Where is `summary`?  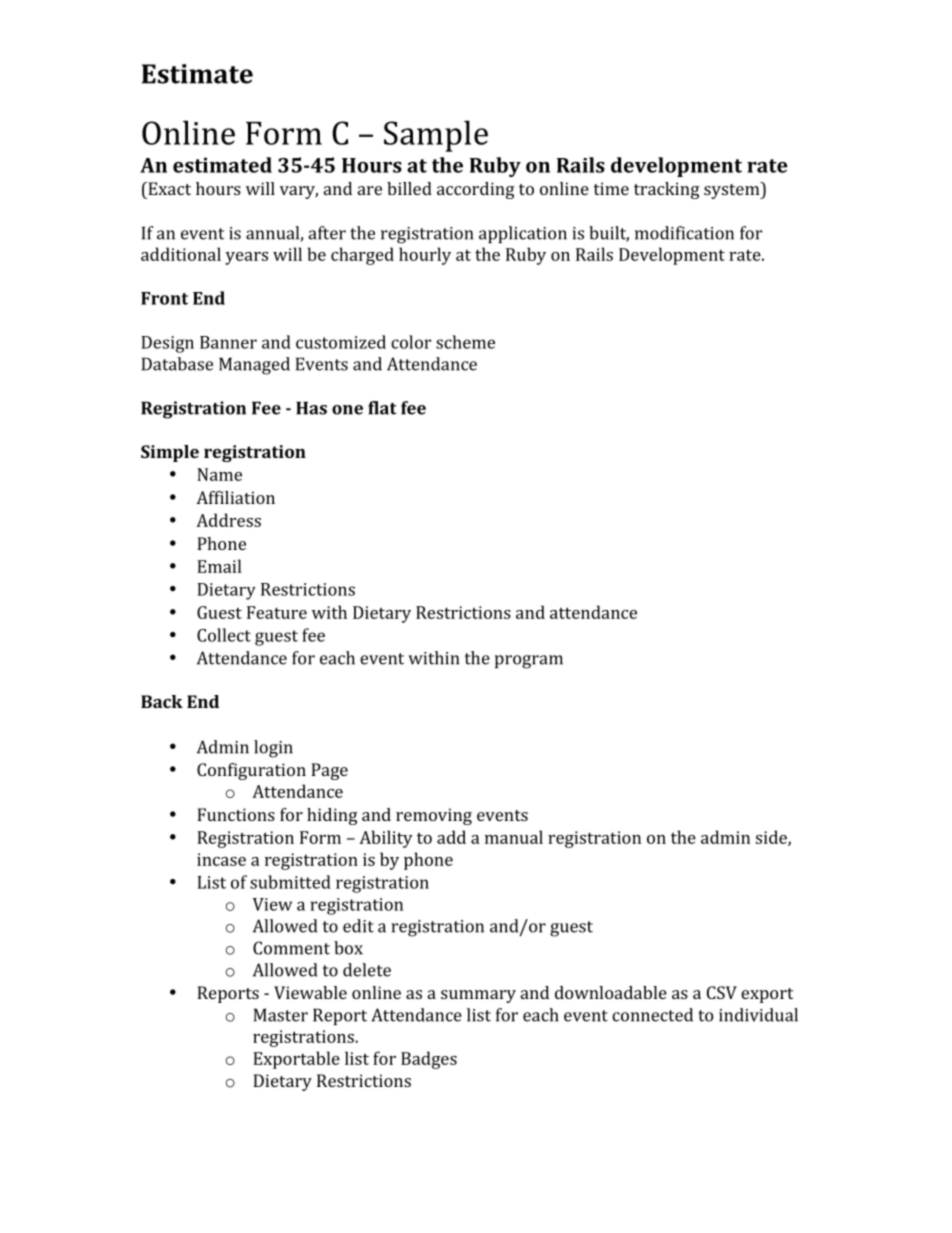 summary is located at coordinates (478, 996).
